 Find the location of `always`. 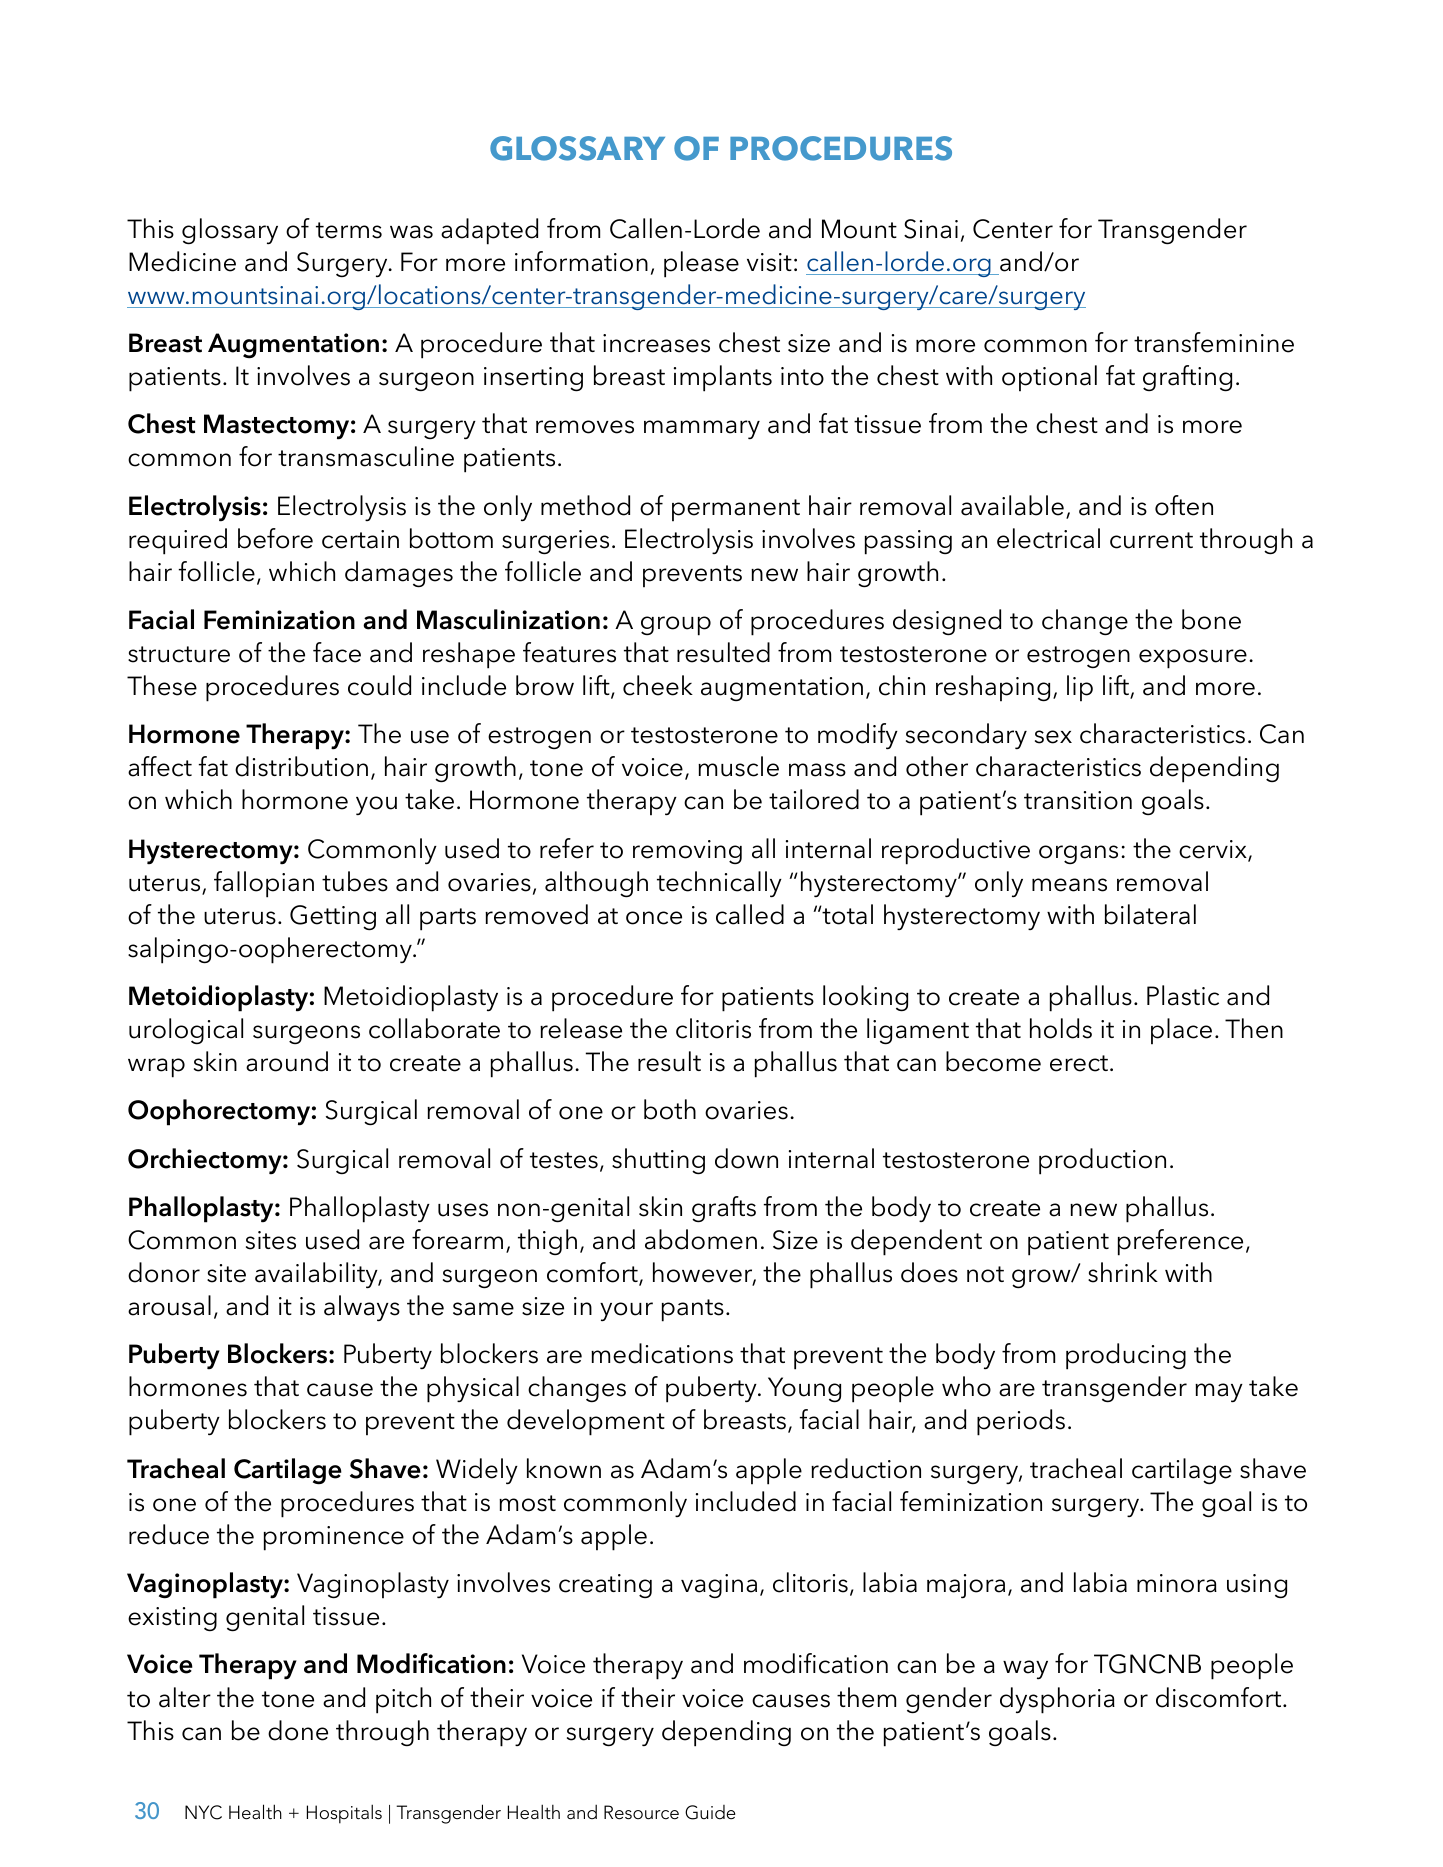

always is located at coordinates (362, 1308).
